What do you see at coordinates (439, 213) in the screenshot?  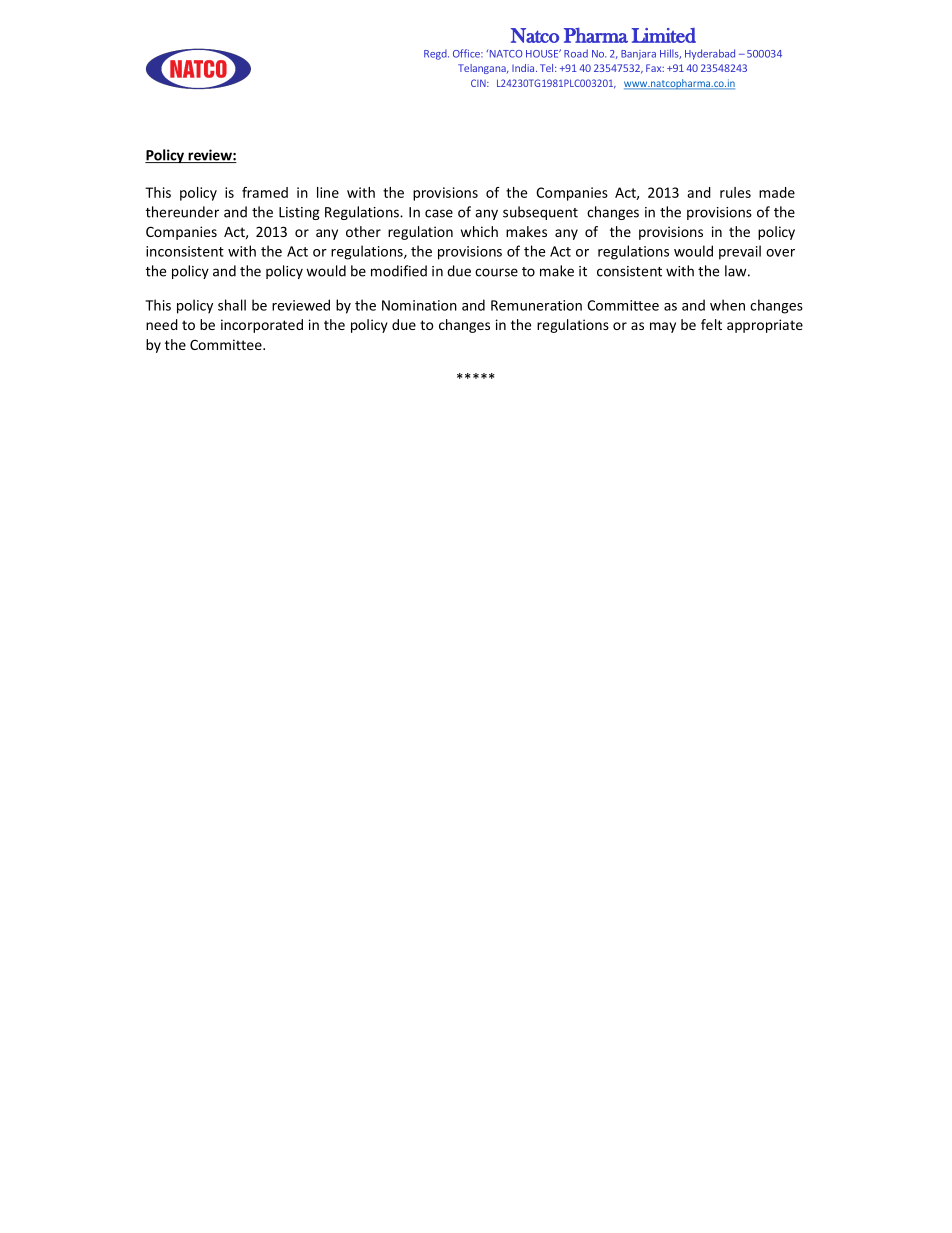 I see `case` at bounding box center [439, 213].
